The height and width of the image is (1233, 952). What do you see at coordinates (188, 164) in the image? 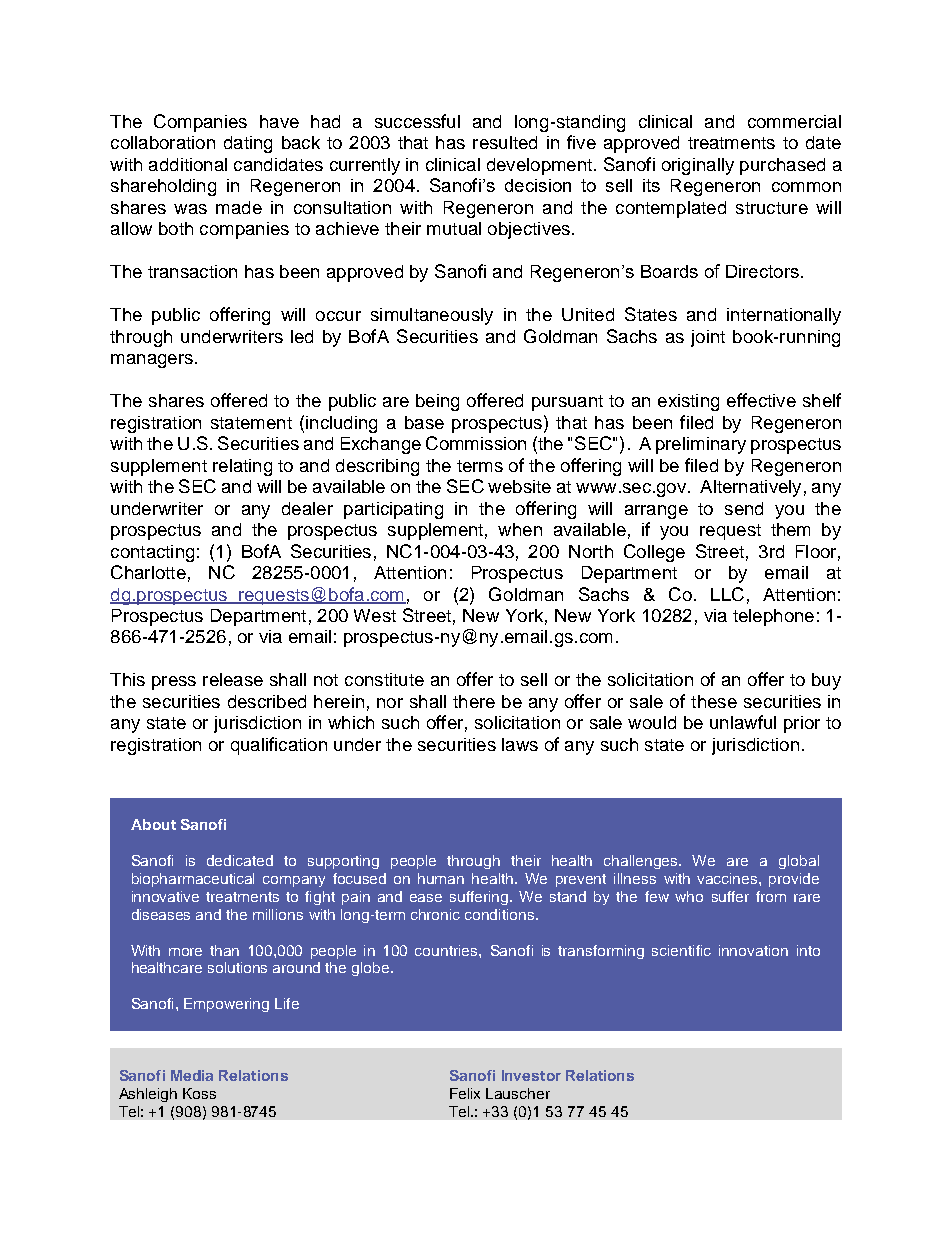
I see `additional` at bounding box center [188, 164].
